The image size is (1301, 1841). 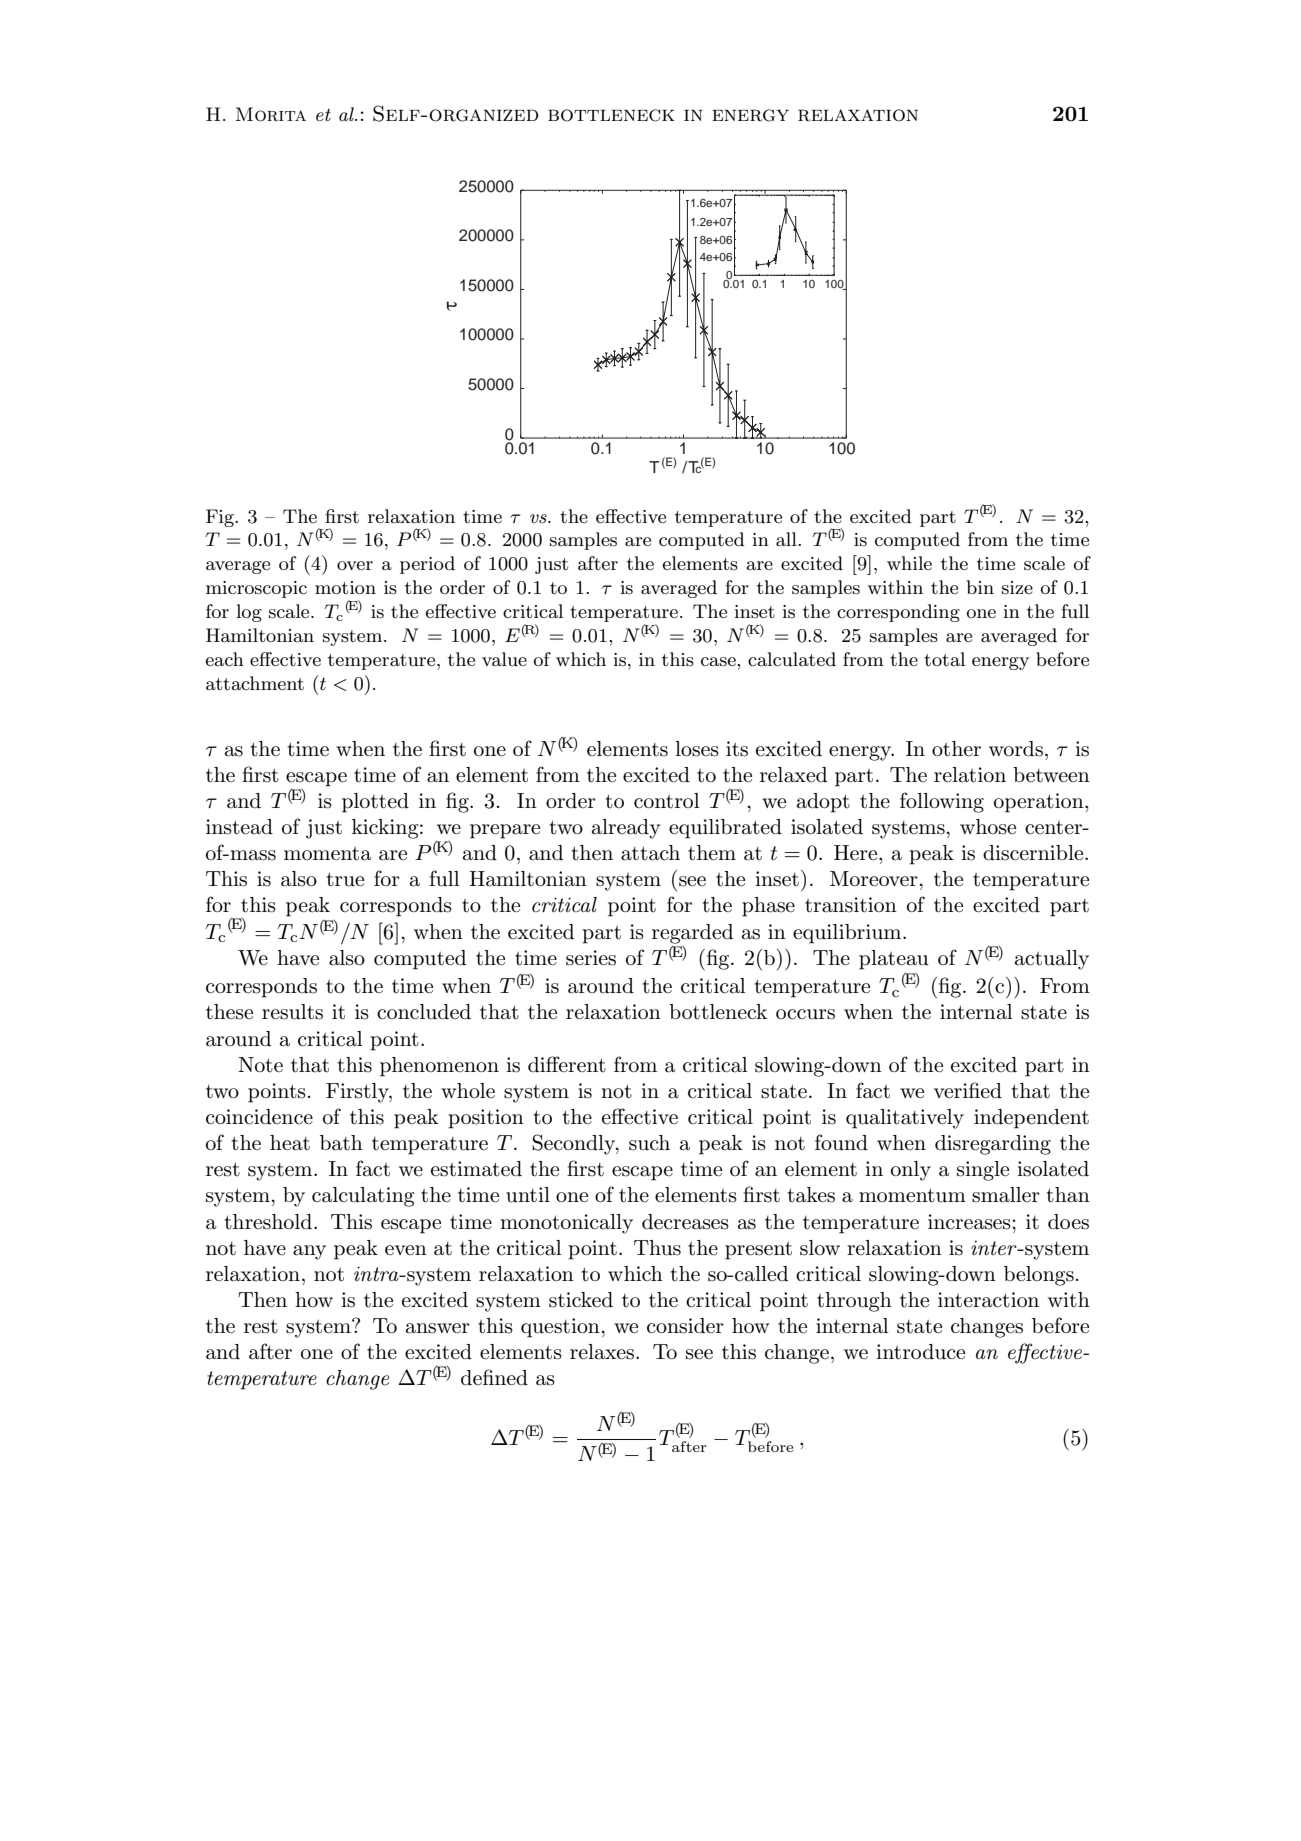 What do you see at coordinates (438, 1328) in the screenshot?
I see `answer` at bounding box center [438, 1328].
